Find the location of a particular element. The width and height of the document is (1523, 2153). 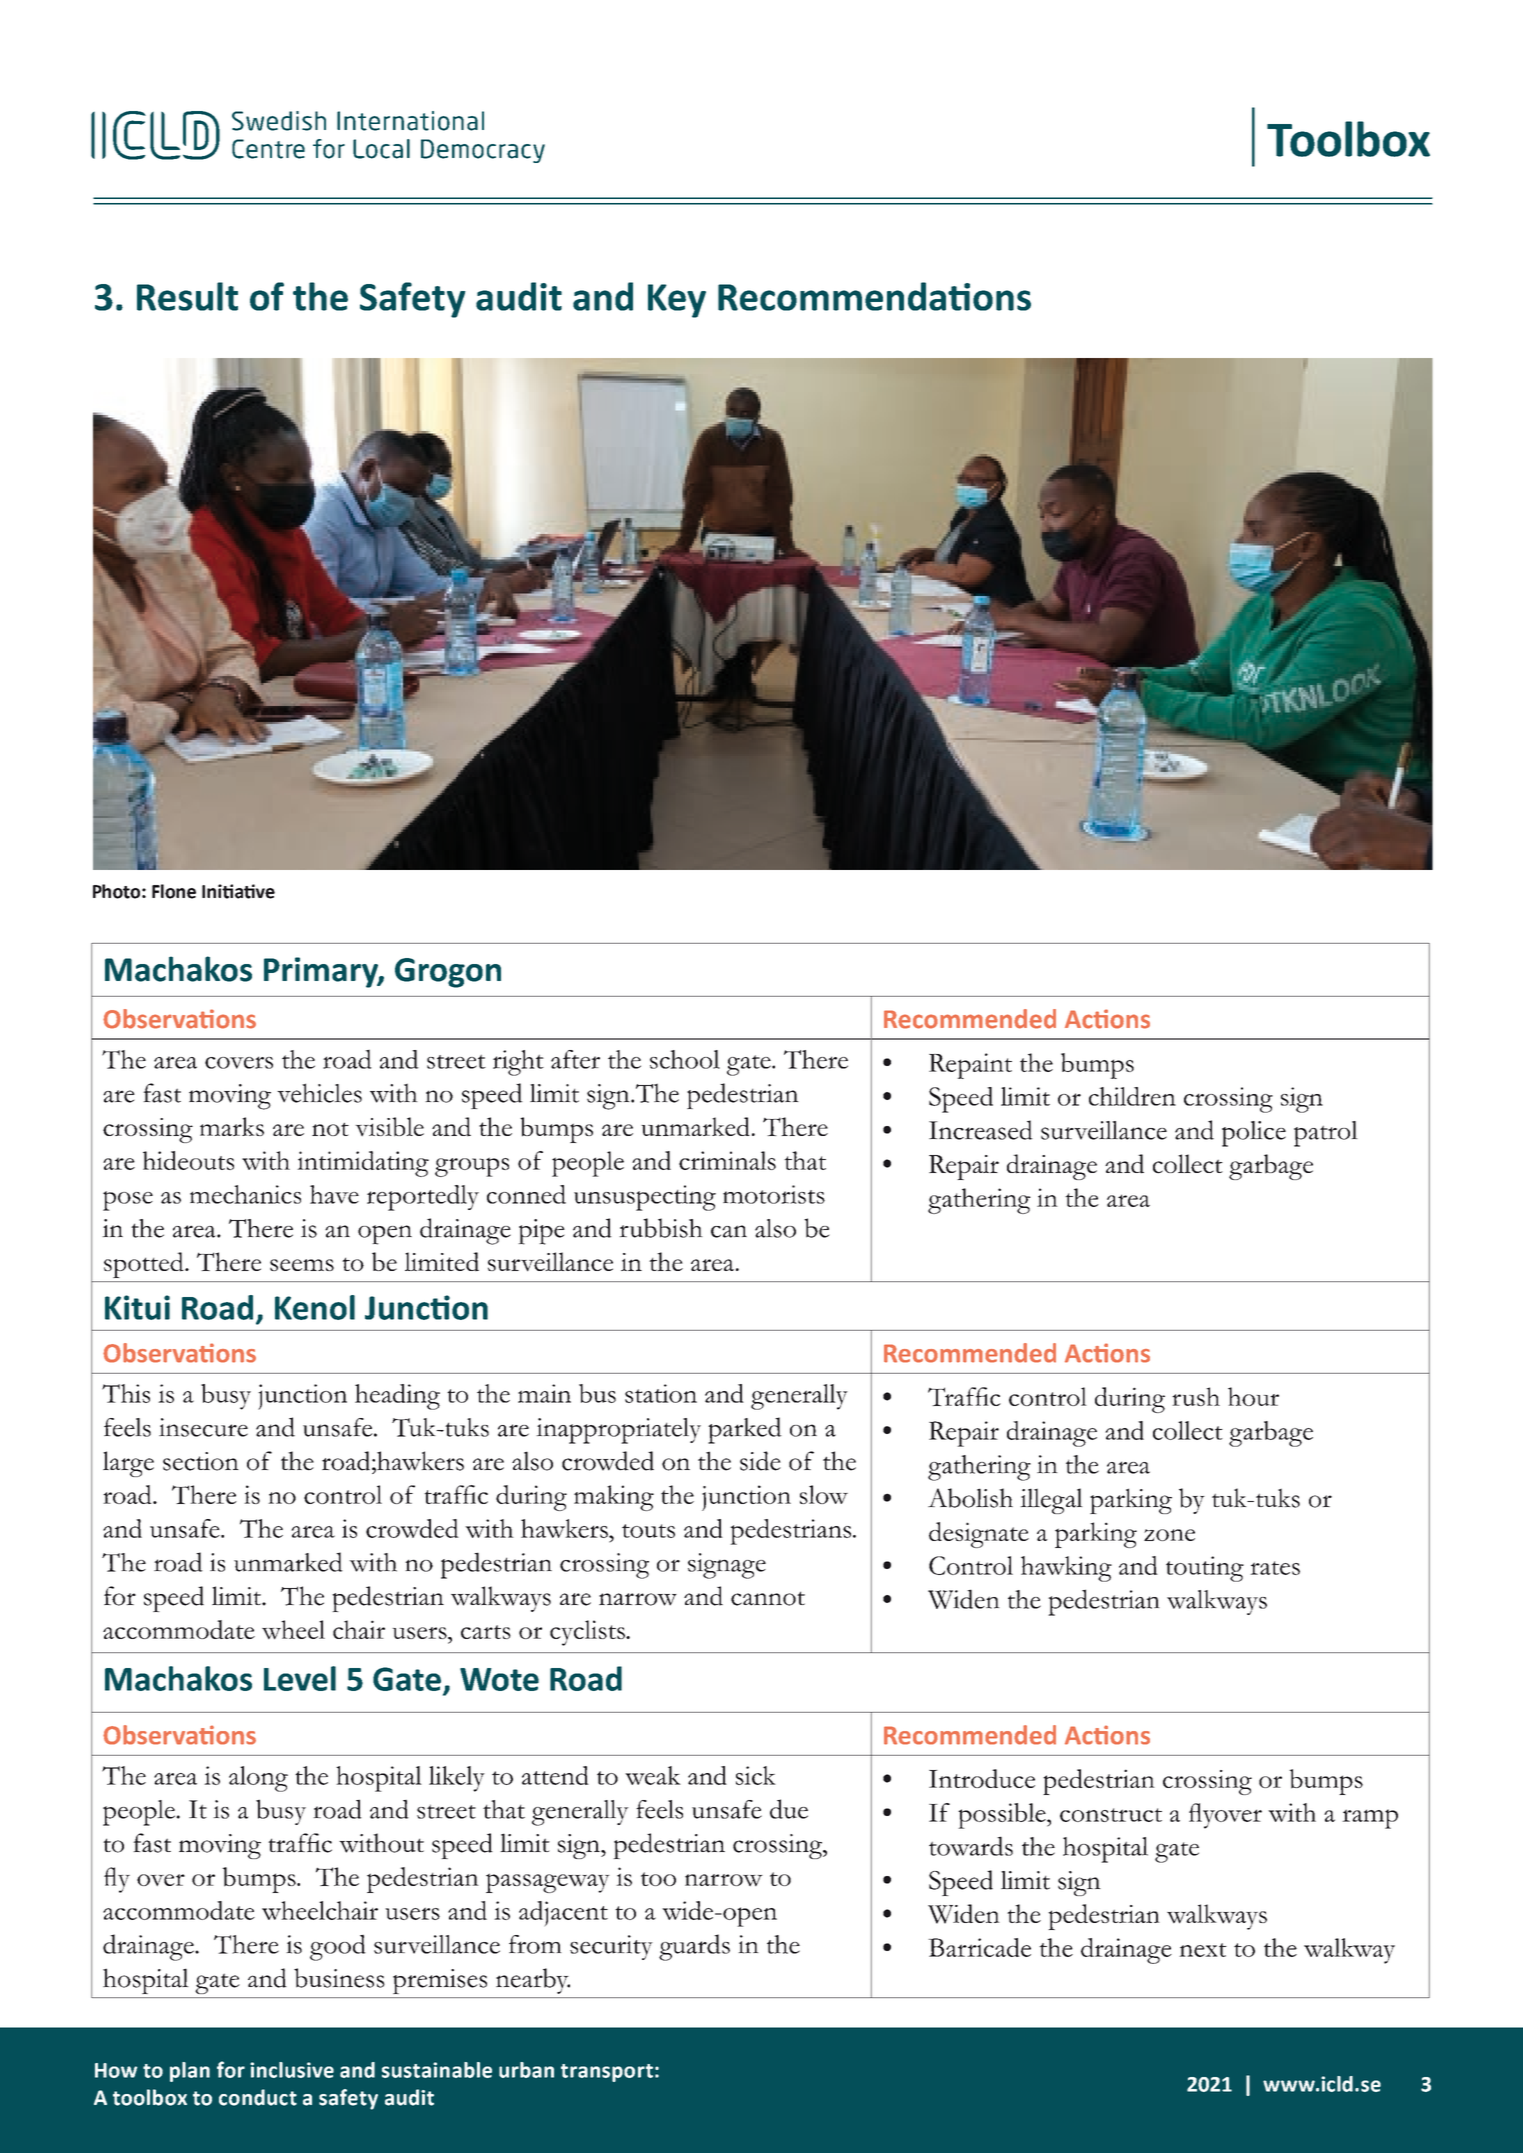

rush is located at coordinates (1196, 1396).
